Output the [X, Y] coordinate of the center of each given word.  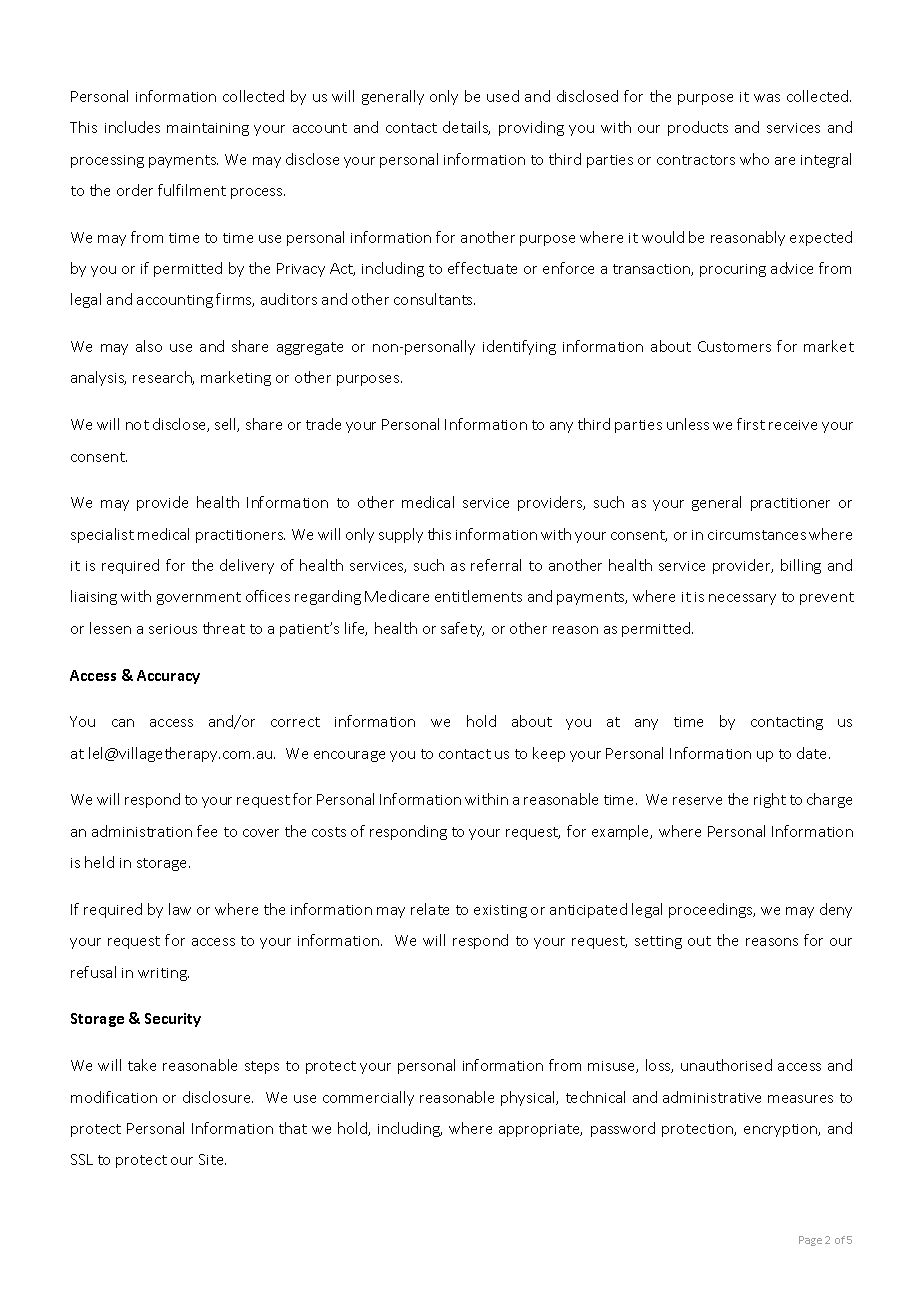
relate [430, 909]
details [466, 128]
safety [462, 629]
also [149, 346]
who [754, 159]
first [751, 424]
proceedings [712, 910]
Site [212, 1159]
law [180, 909]
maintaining [208, 129]
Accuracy [168, 677]
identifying [519, 347]
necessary [742, 599]
